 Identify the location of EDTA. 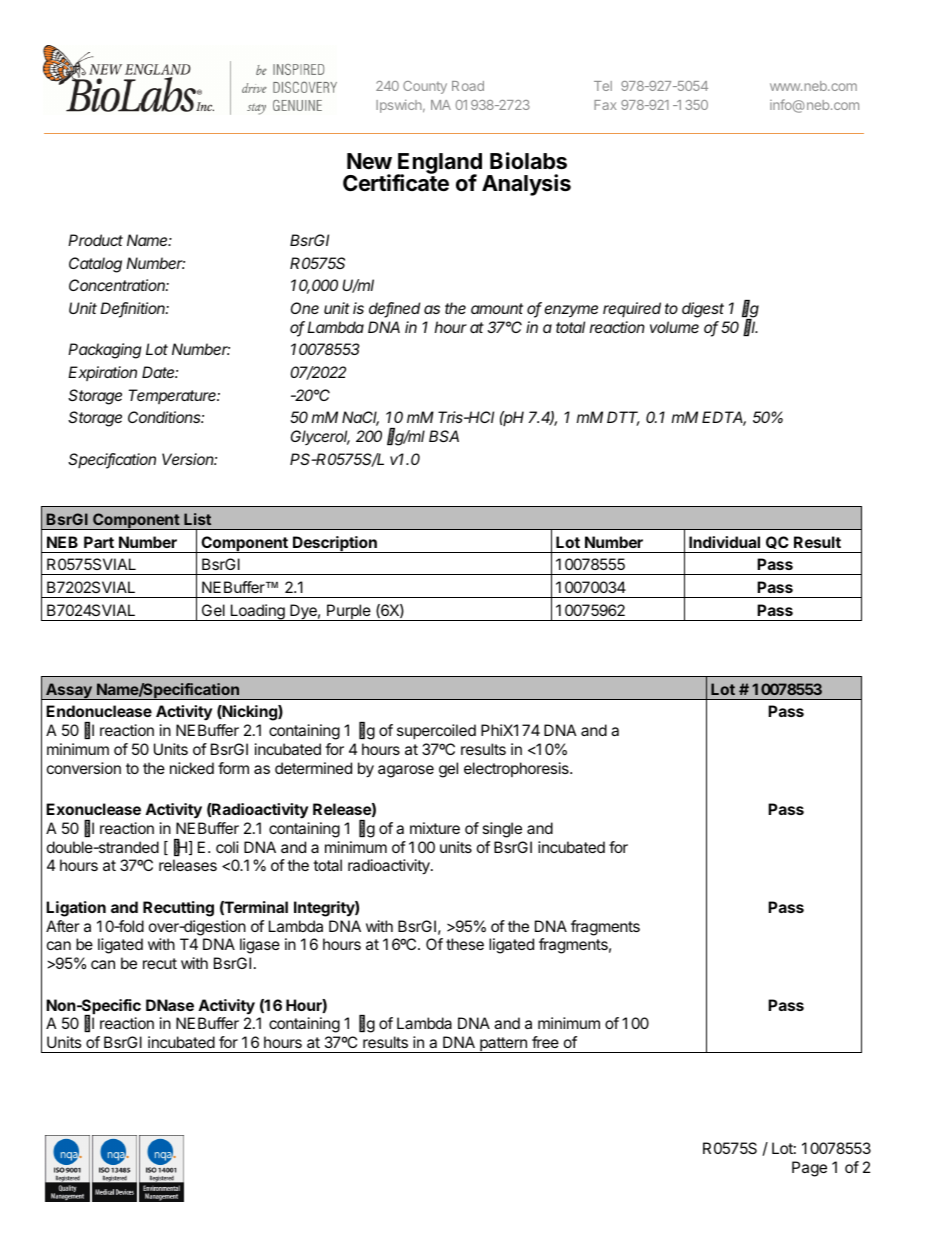
(724, 418).
